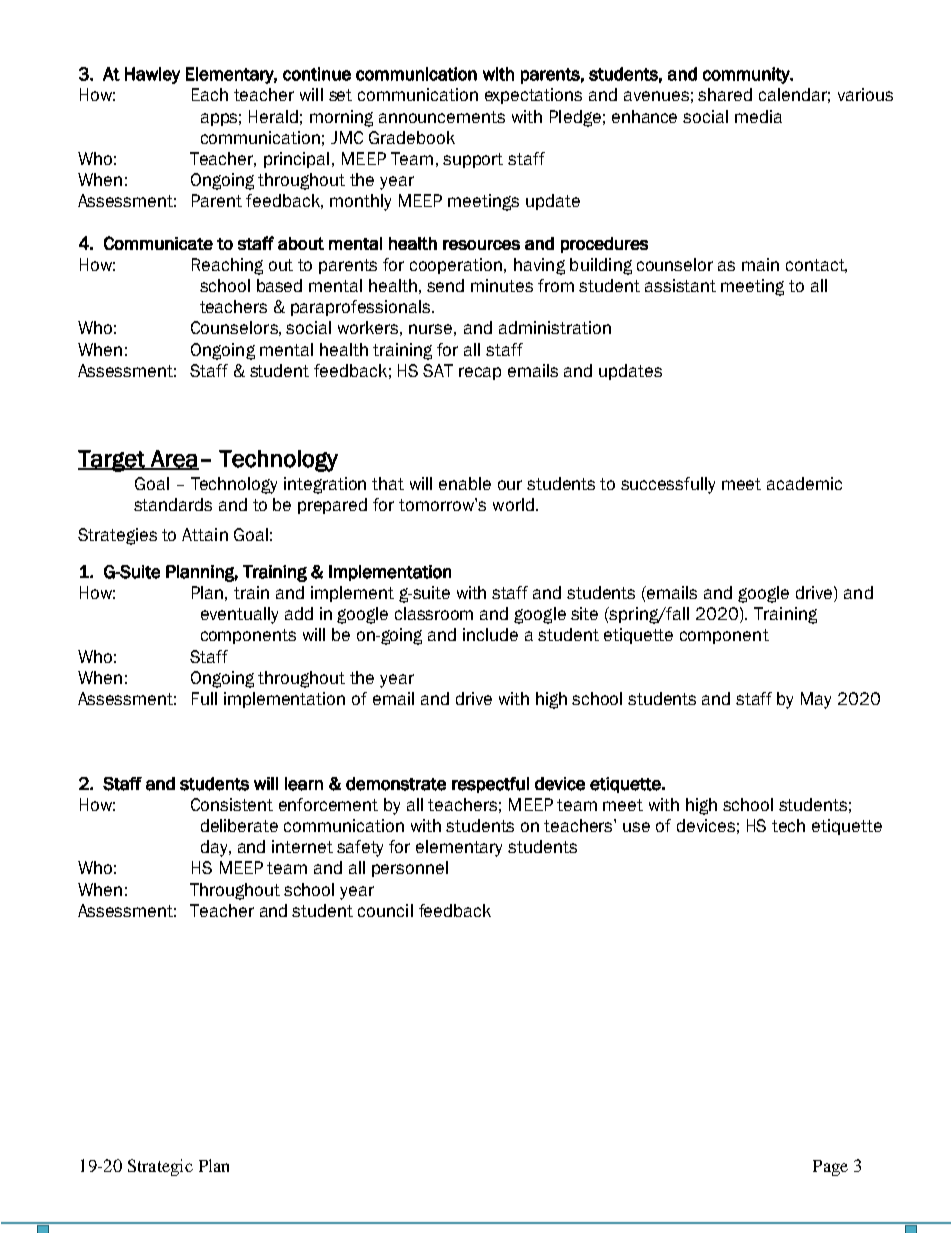 The image size is (952, 1233). I want to click on media, so click(758, 116).
